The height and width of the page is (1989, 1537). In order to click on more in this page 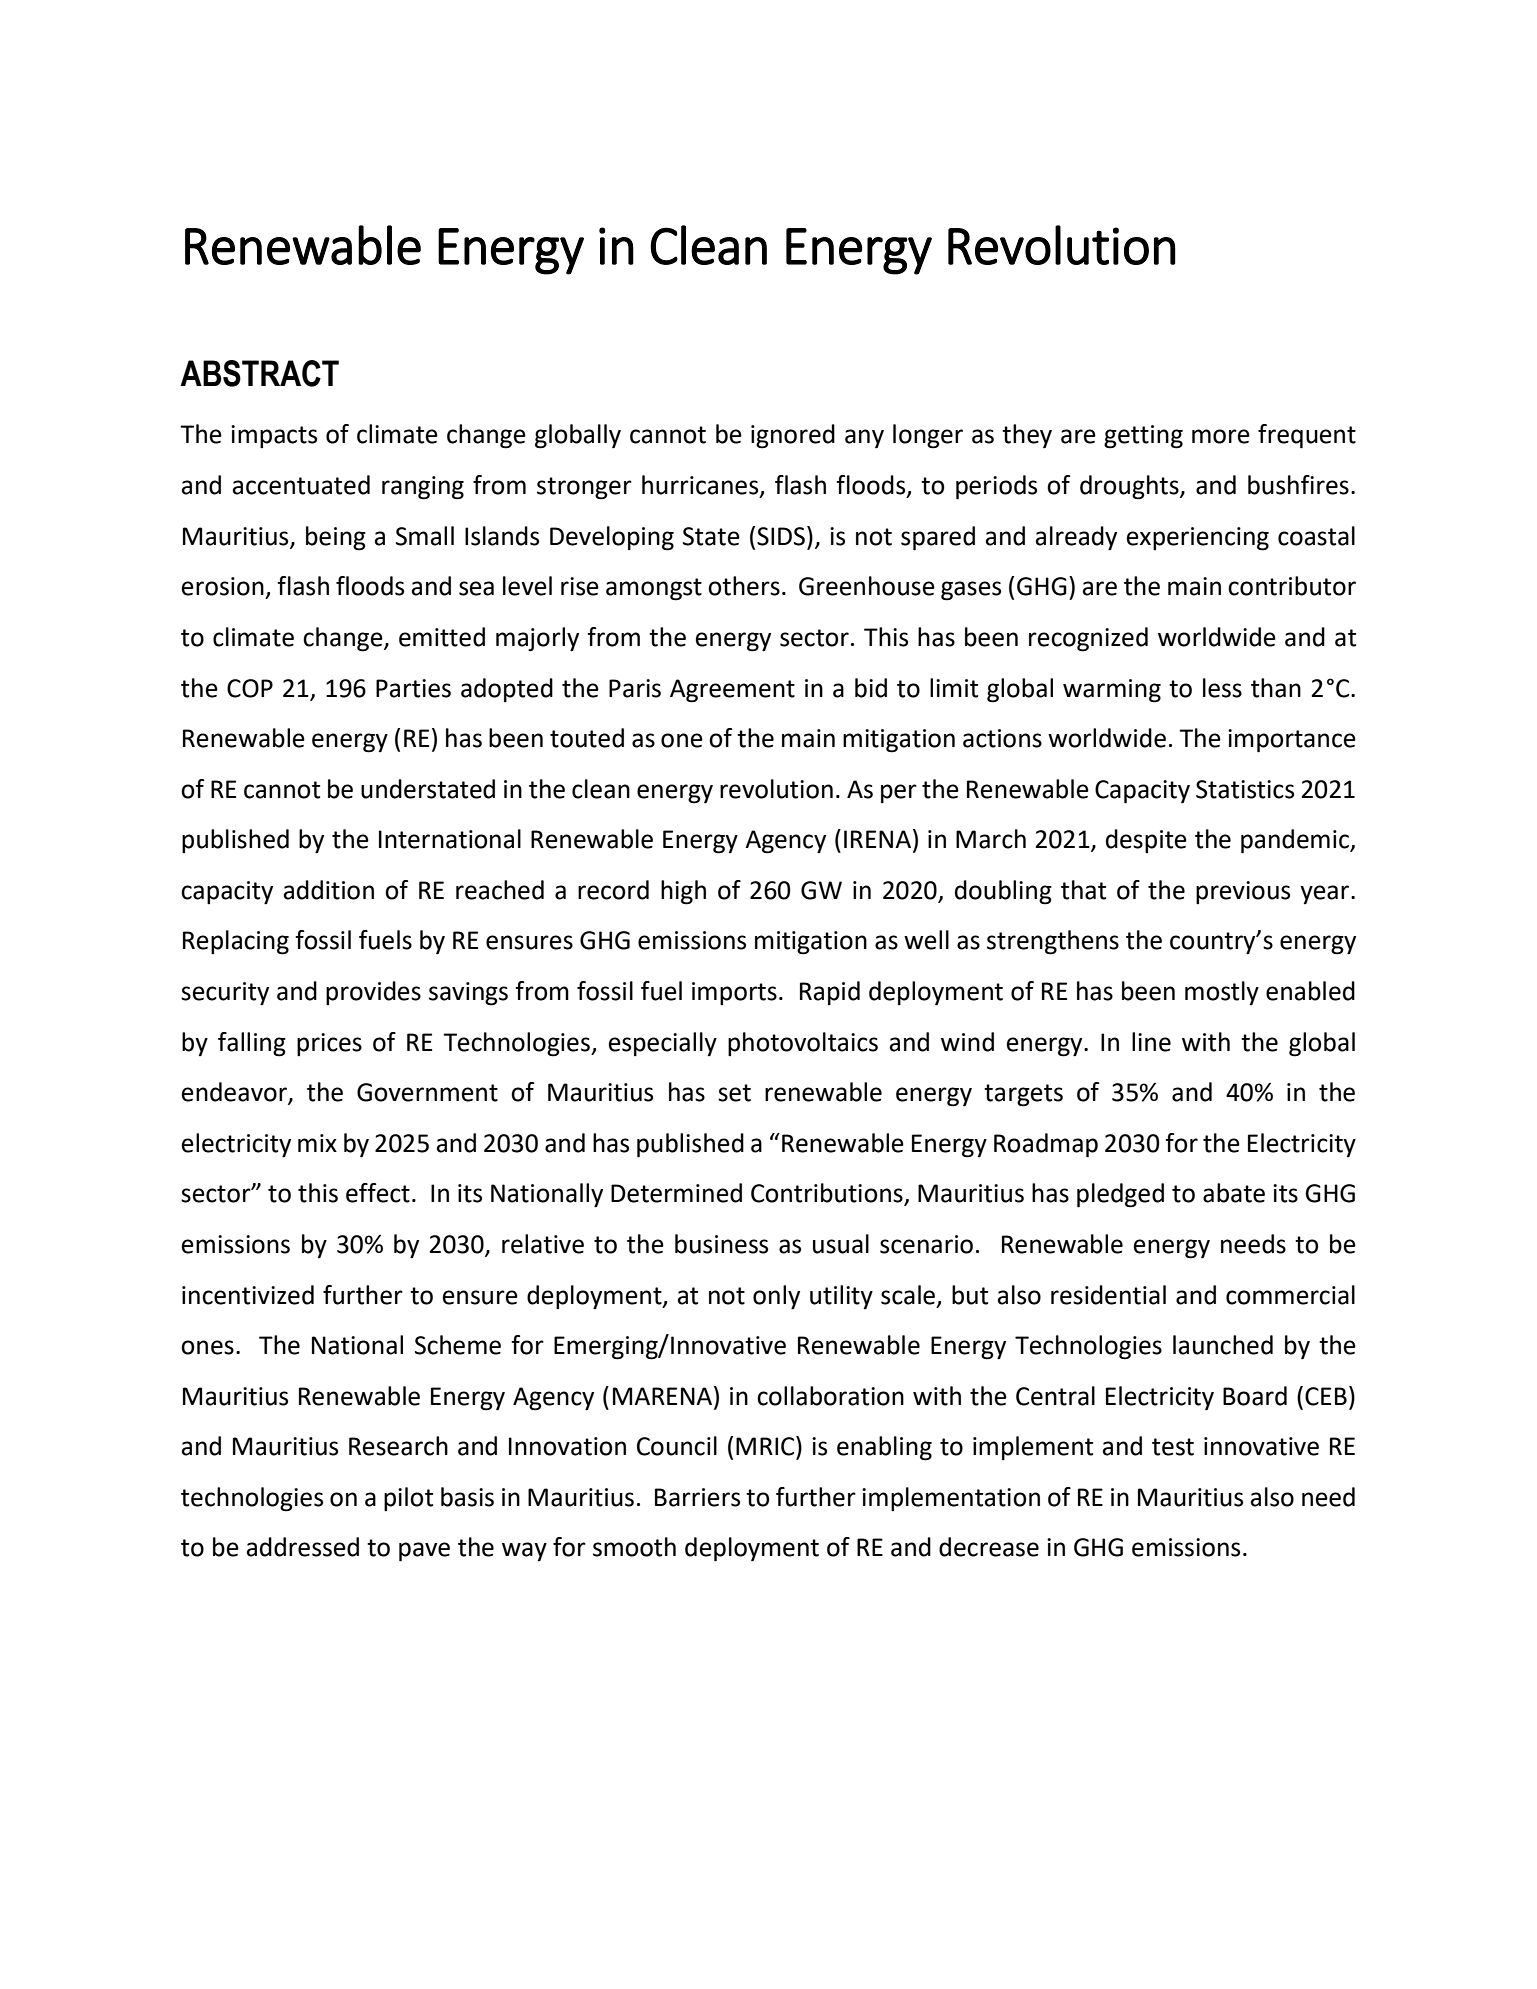, I will do `click(1221, 436)`.
